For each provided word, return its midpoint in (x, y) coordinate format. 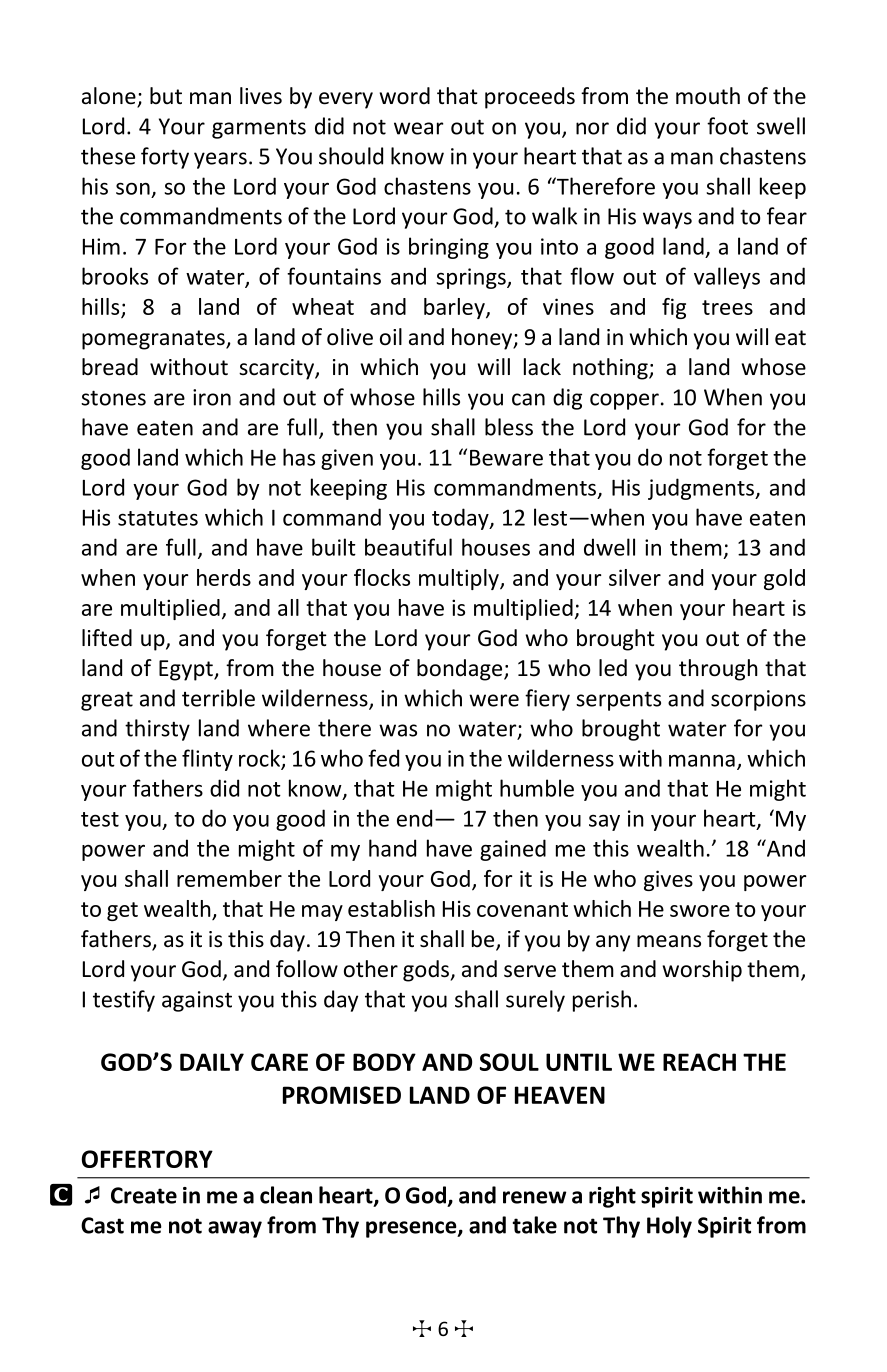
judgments (702, 489)
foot (727, 126)
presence (412, 1229)
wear (418, 128)
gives (668, 880)
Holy (669, 1227)
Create (144, 1195)
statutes (158, 518)
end (414, 818)
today (461, 519)
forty (165, 158)
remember (229, 878)
